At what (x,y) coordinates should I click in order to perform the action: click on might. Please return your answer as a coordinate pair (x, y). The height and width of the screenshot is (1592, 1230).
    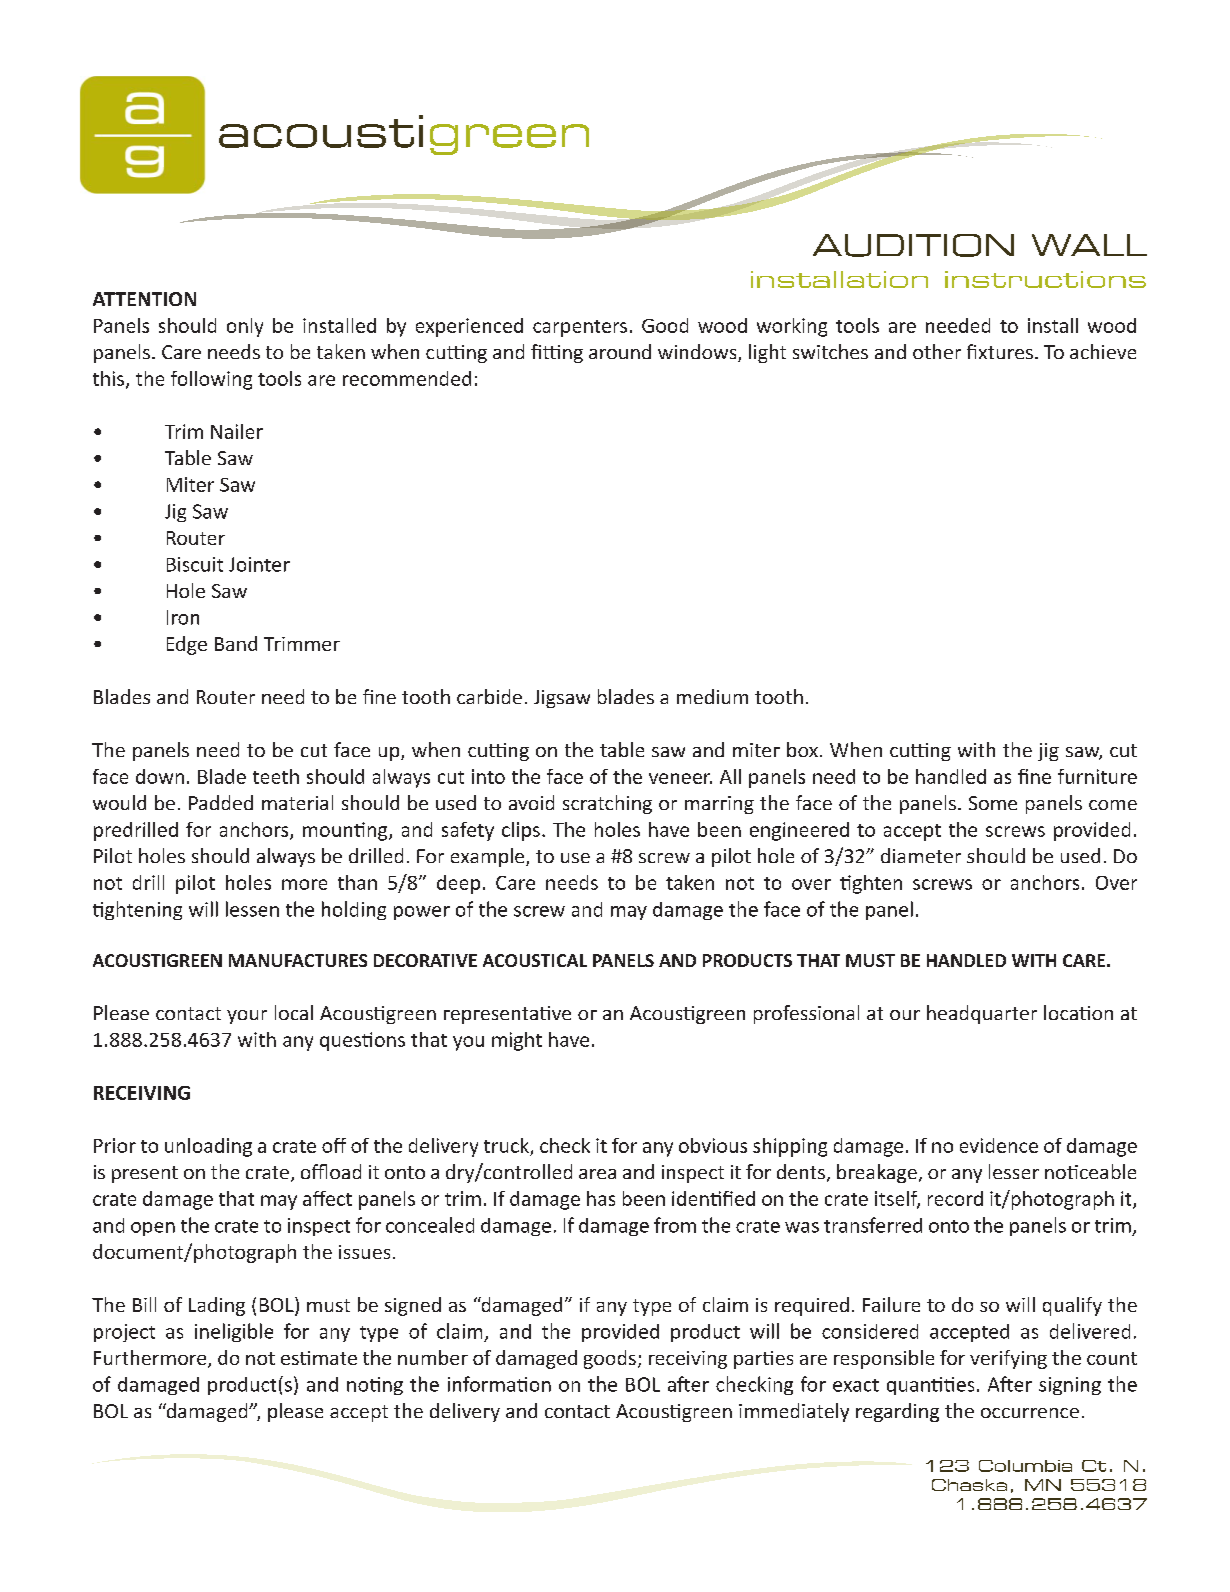
    Looking at the image, I should click on (517, 1041).
